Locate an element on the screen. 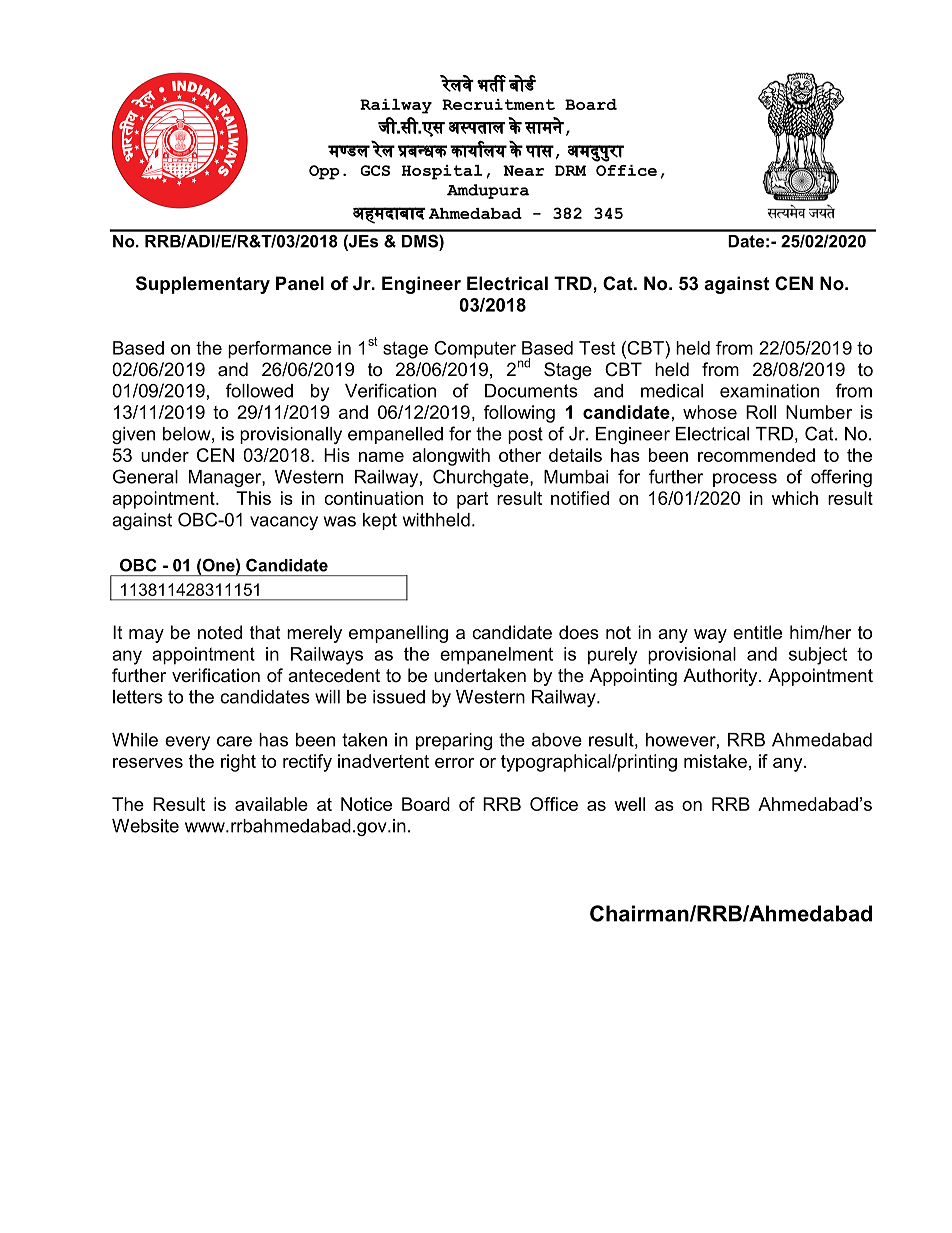 This screenshot has width=952, height=1233. Supplementary is located at coordinates (203, 285).
